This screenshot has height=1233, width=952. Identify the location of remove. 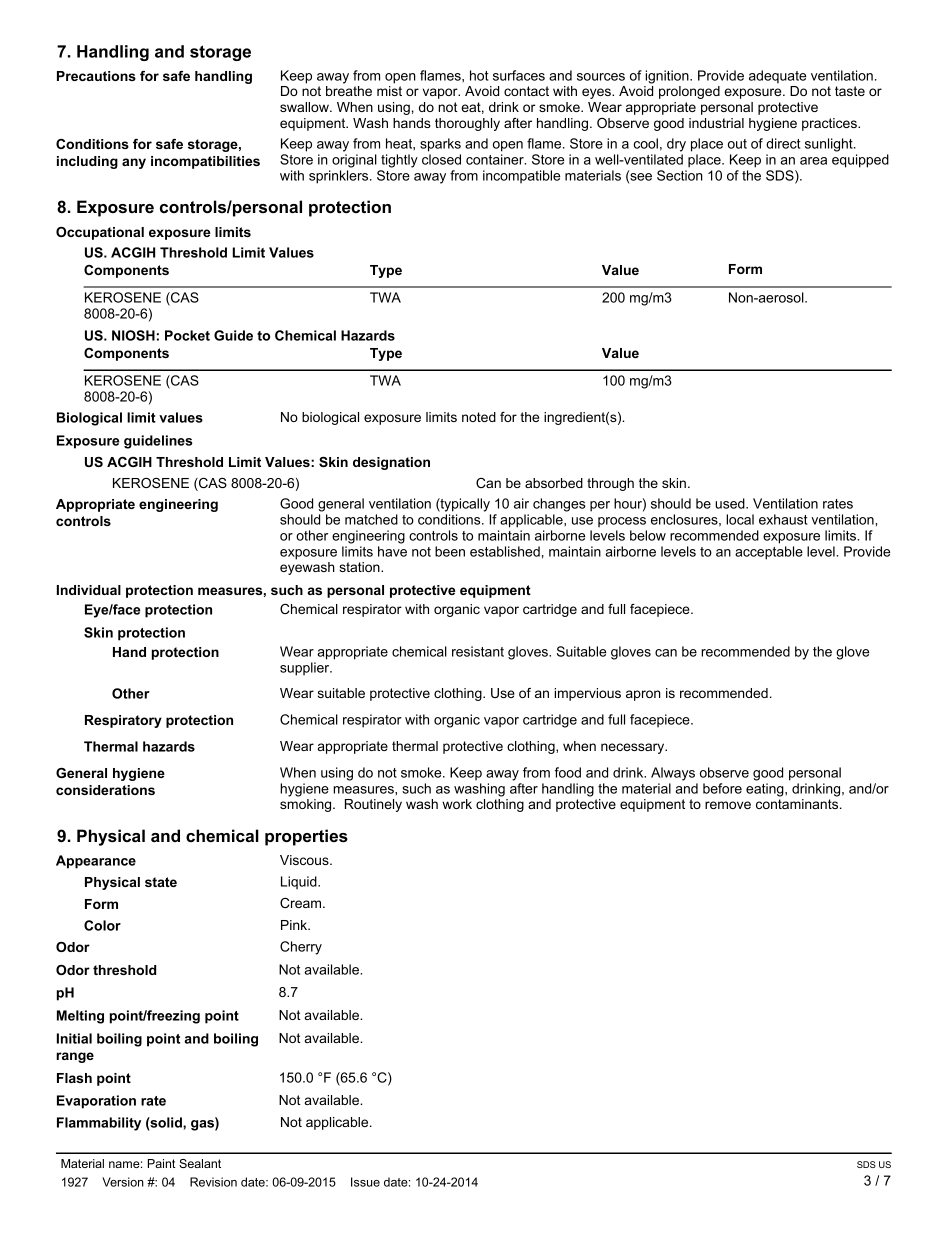
(728, 805).
